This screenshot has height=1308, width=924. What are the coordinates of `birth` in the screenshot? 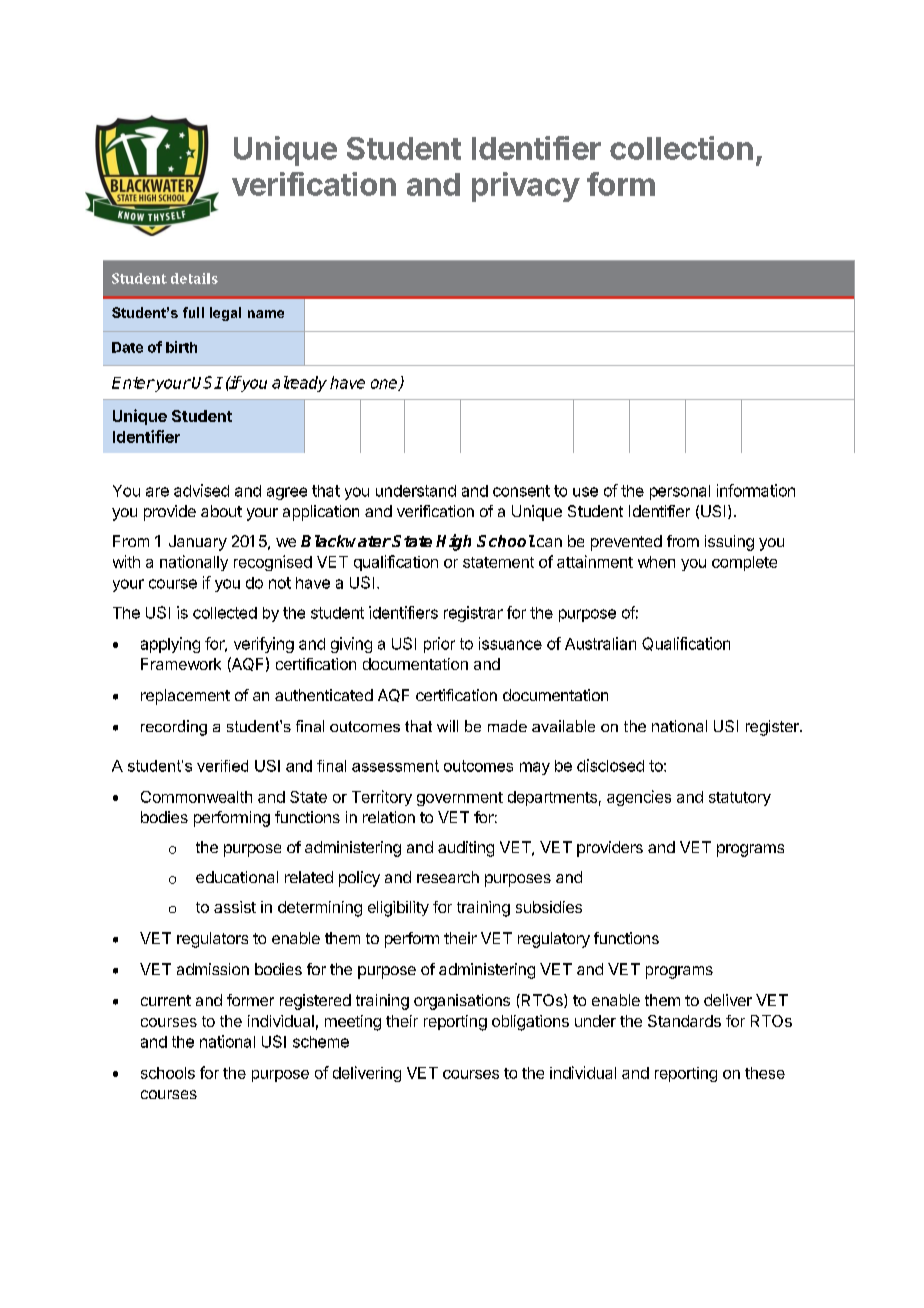 It's located at (181, 347).
